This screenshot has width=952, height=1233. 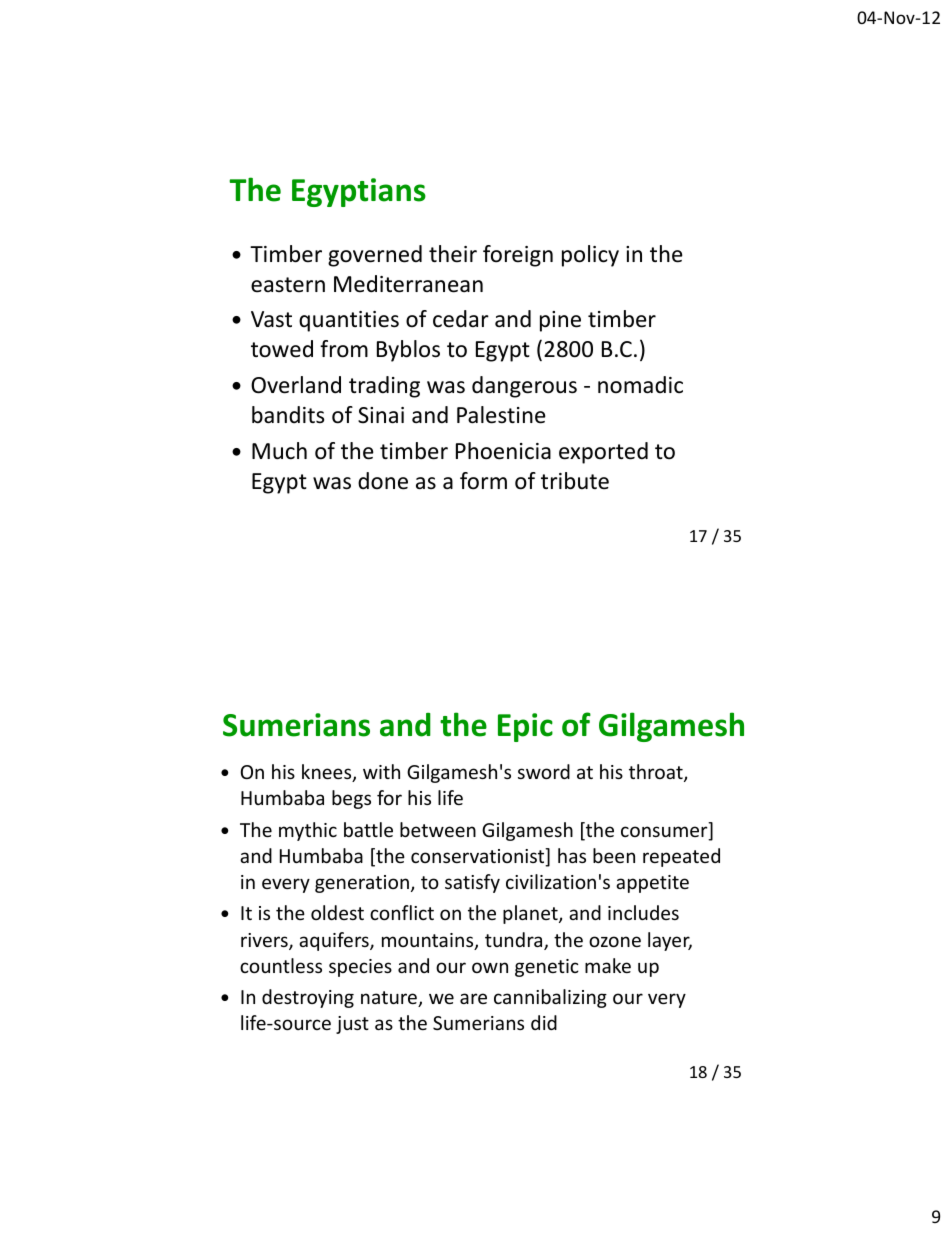 What do you see at coordinates (657, 773) in the screenshot?
I see `throat` at bounding box center [657, 773].
